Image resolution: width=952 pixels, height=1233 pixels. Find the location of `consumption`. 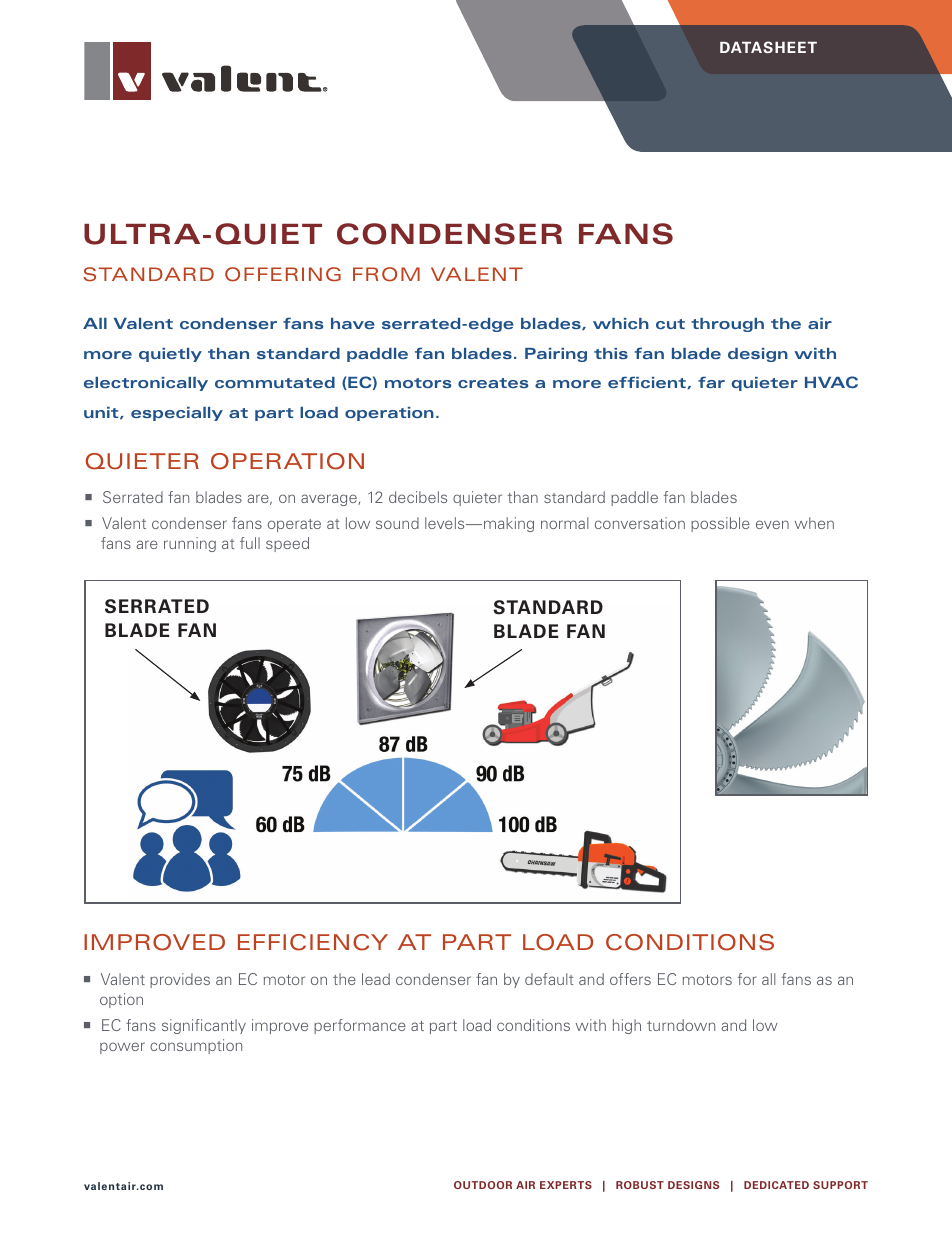

consumption is located at coordinates (196, 1046).
